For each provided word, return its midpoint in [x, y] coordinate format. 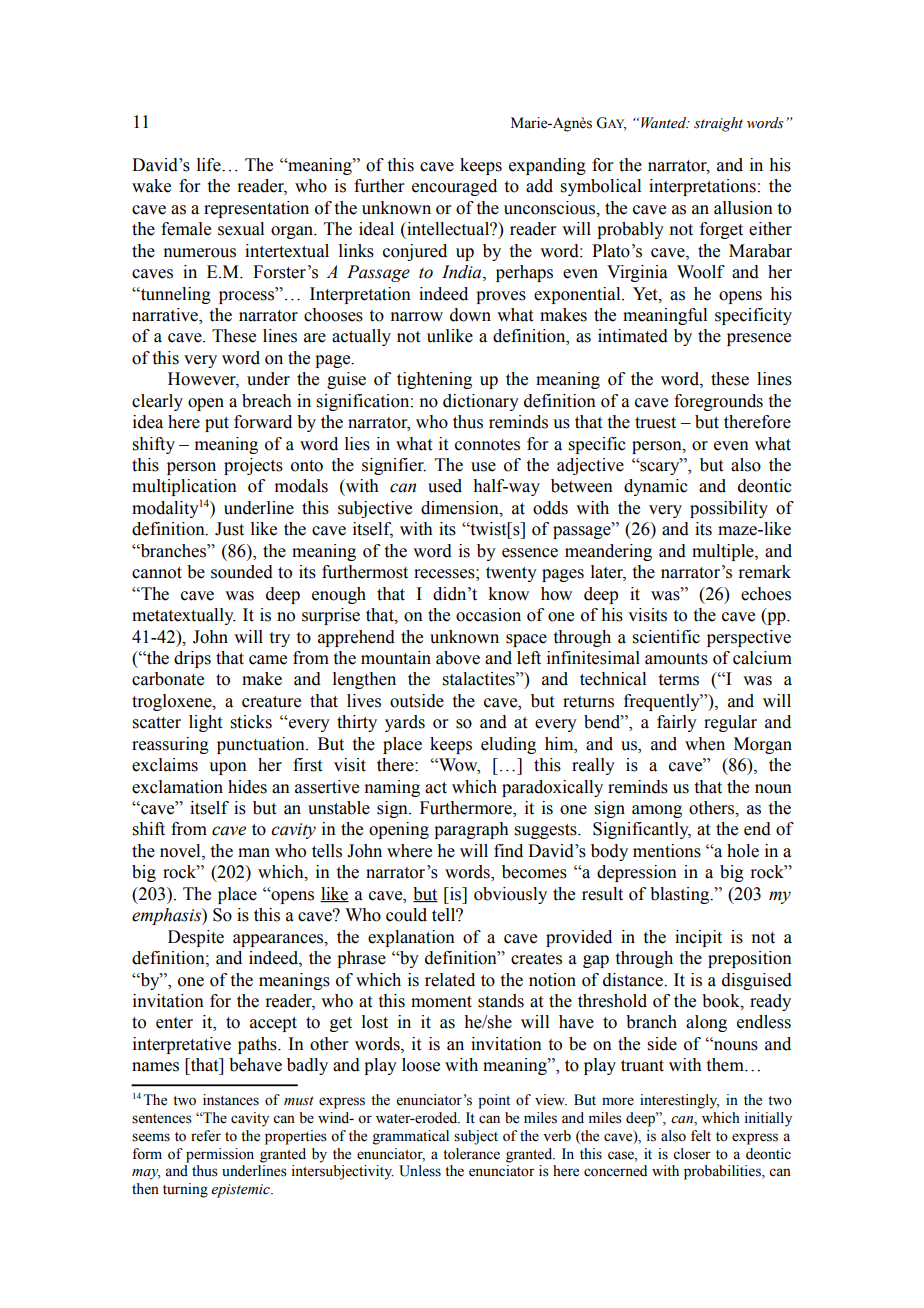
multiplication [184, 487]
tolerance [471, 1154]
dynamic [656, 487]
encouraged [454, 187]
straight [718, 124]
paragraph [471, 830]
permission [220, 1155]
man [254, 853]
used [445, 486]
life [210, 165]
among [657, 811]
